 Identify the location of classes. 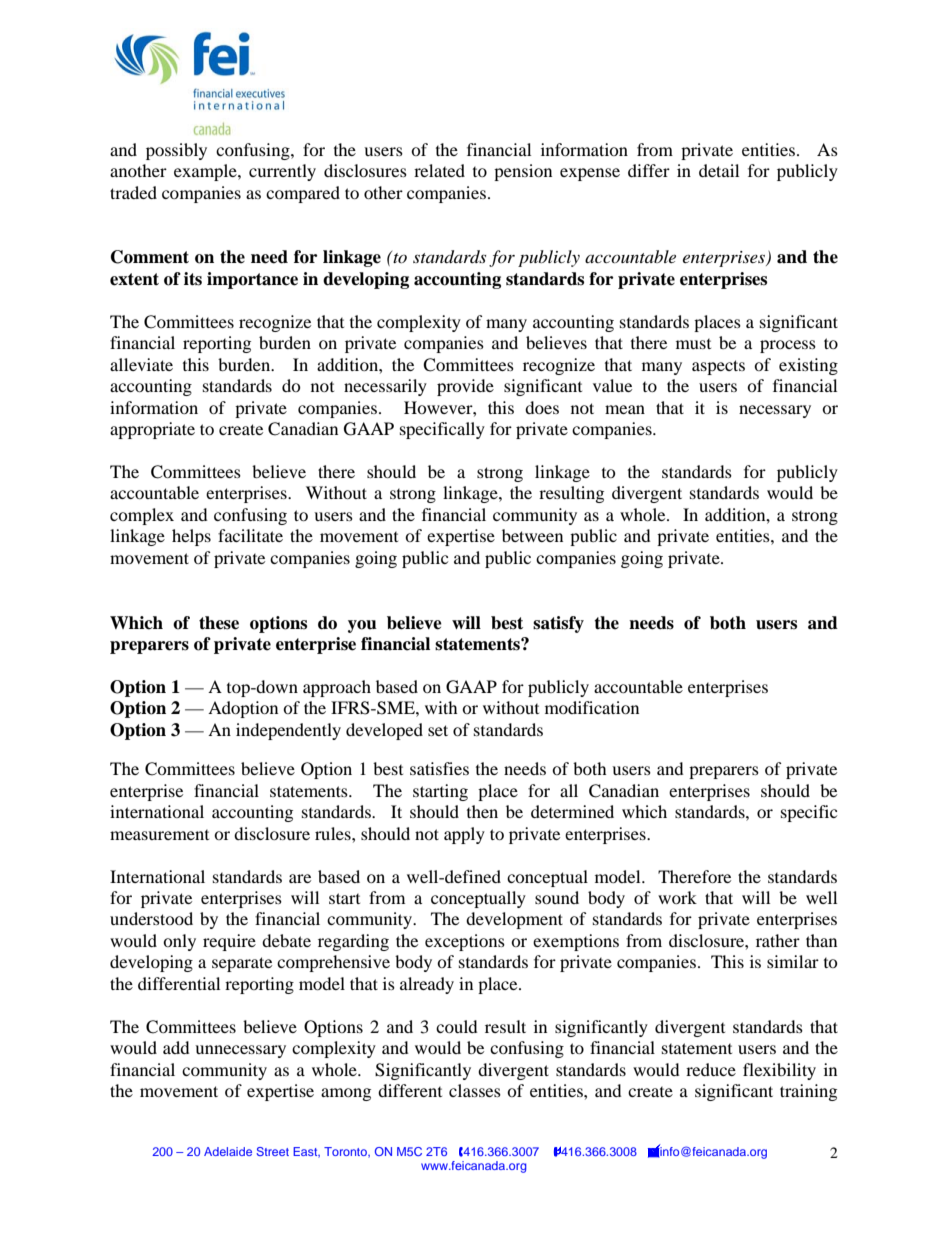
(475, 1090).
